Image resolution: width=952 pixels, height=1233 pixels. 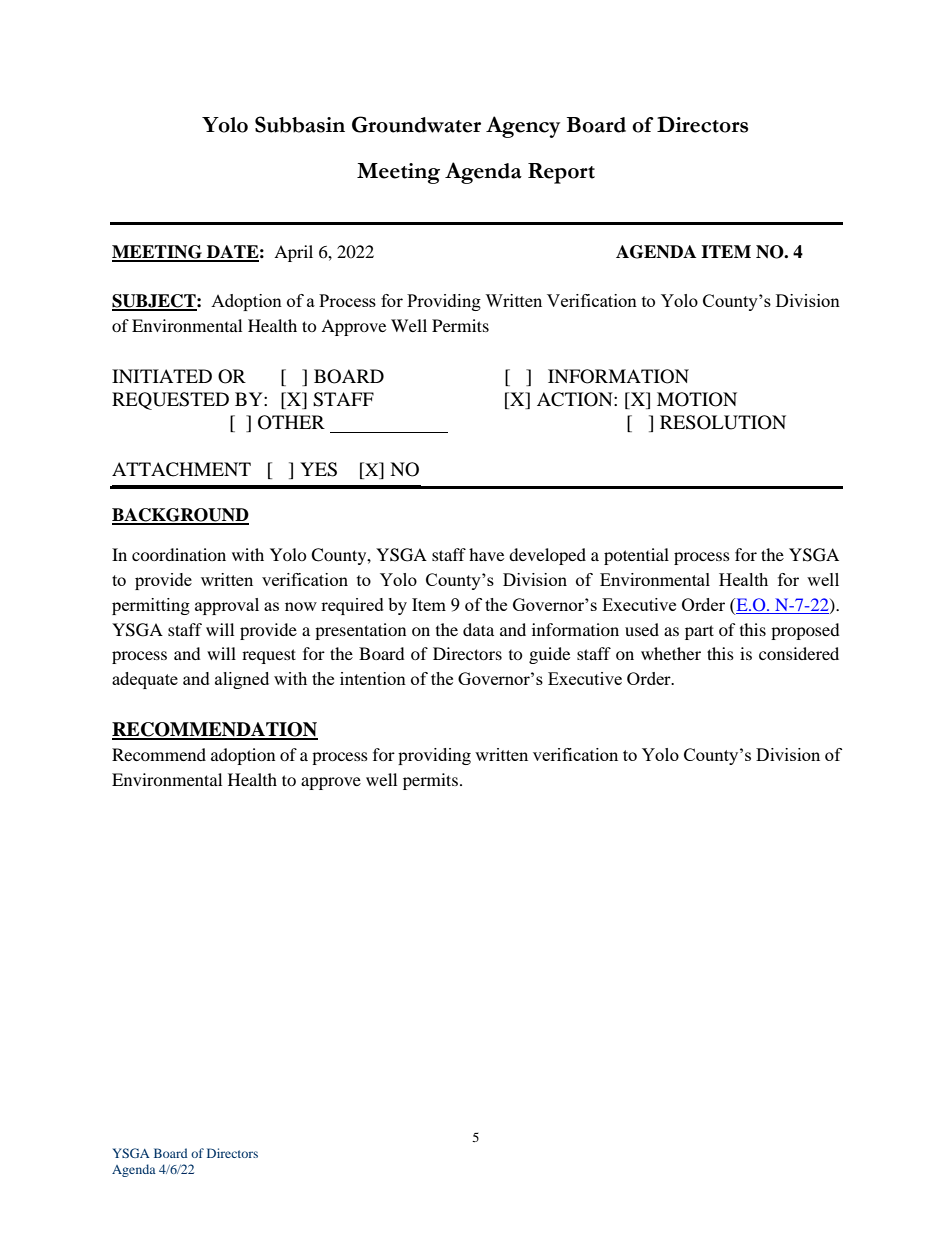 What do you see at coordinates (416, 124) in the document?
I see `Groundwater` at bounding box center [416, 124].
